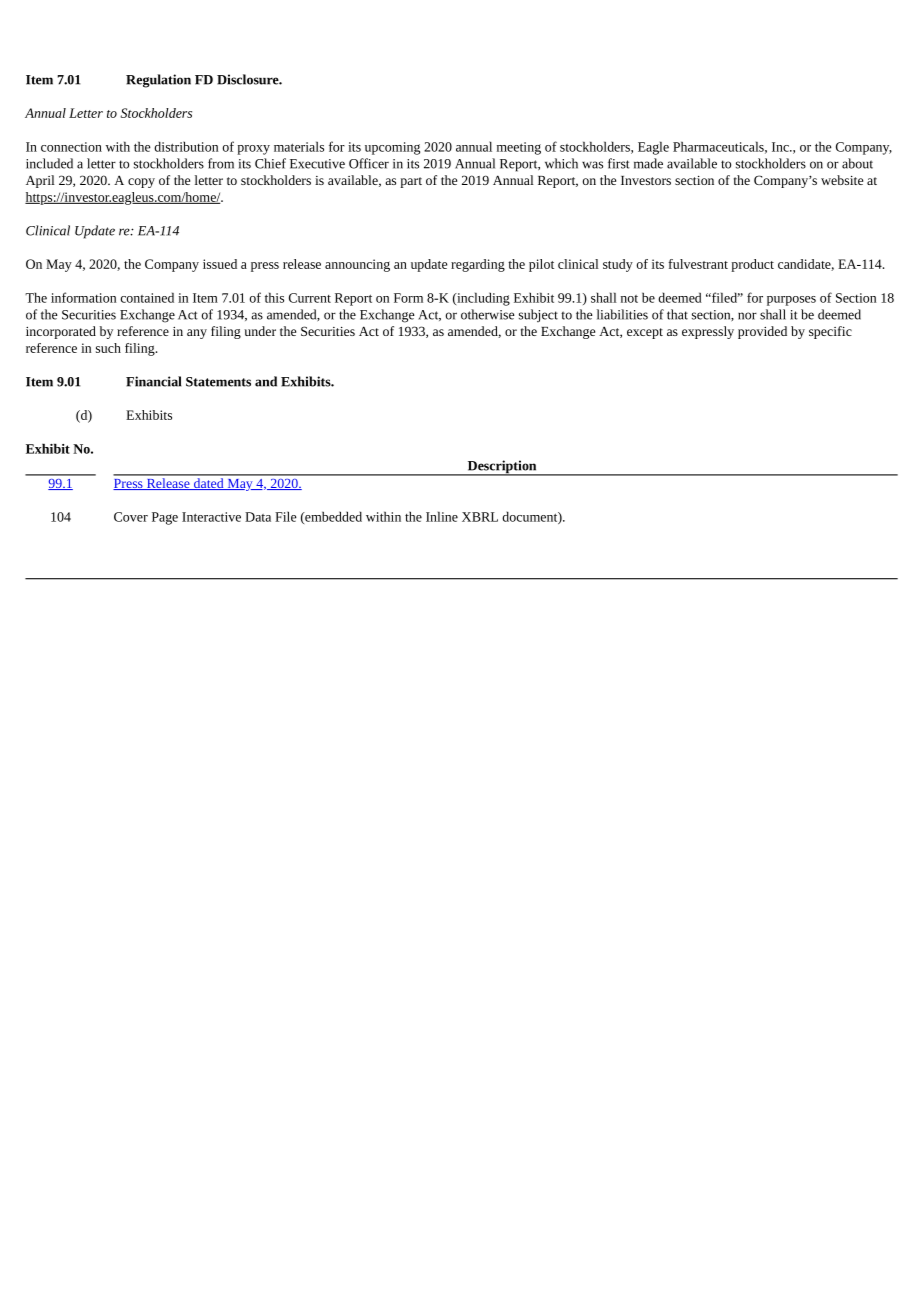  What do you see at coordinates (762, 332) in the screenshot?
I see `provided` at bounding box center [762, 332].
